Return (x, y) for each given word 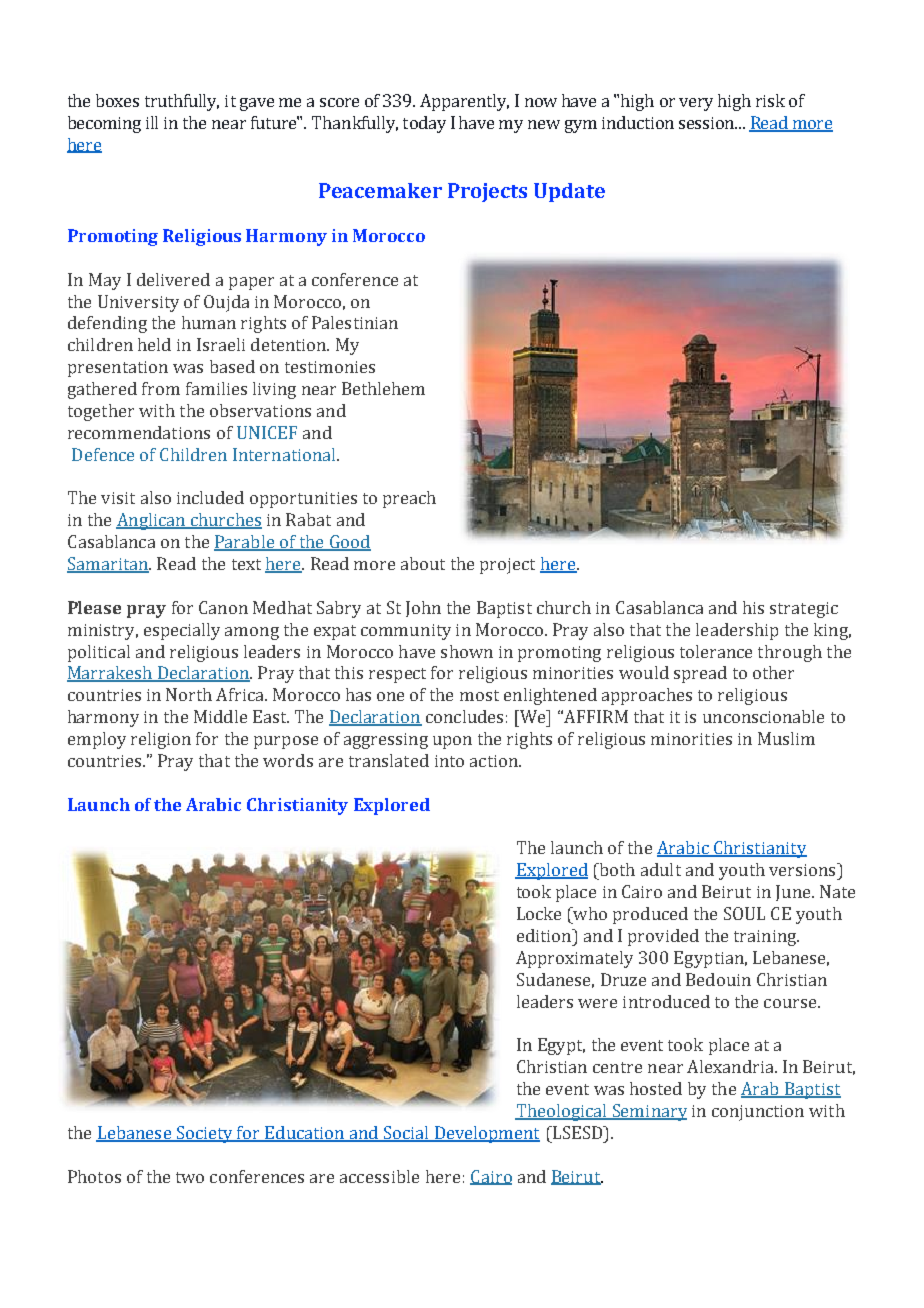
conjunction (758, 1113)
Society (204, 1134)
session (708, 123)
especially (182, 631)
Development (486, 1134)
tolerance (716, 651)
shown (467, 651)
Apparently (464, 102)
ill (152, 122)
